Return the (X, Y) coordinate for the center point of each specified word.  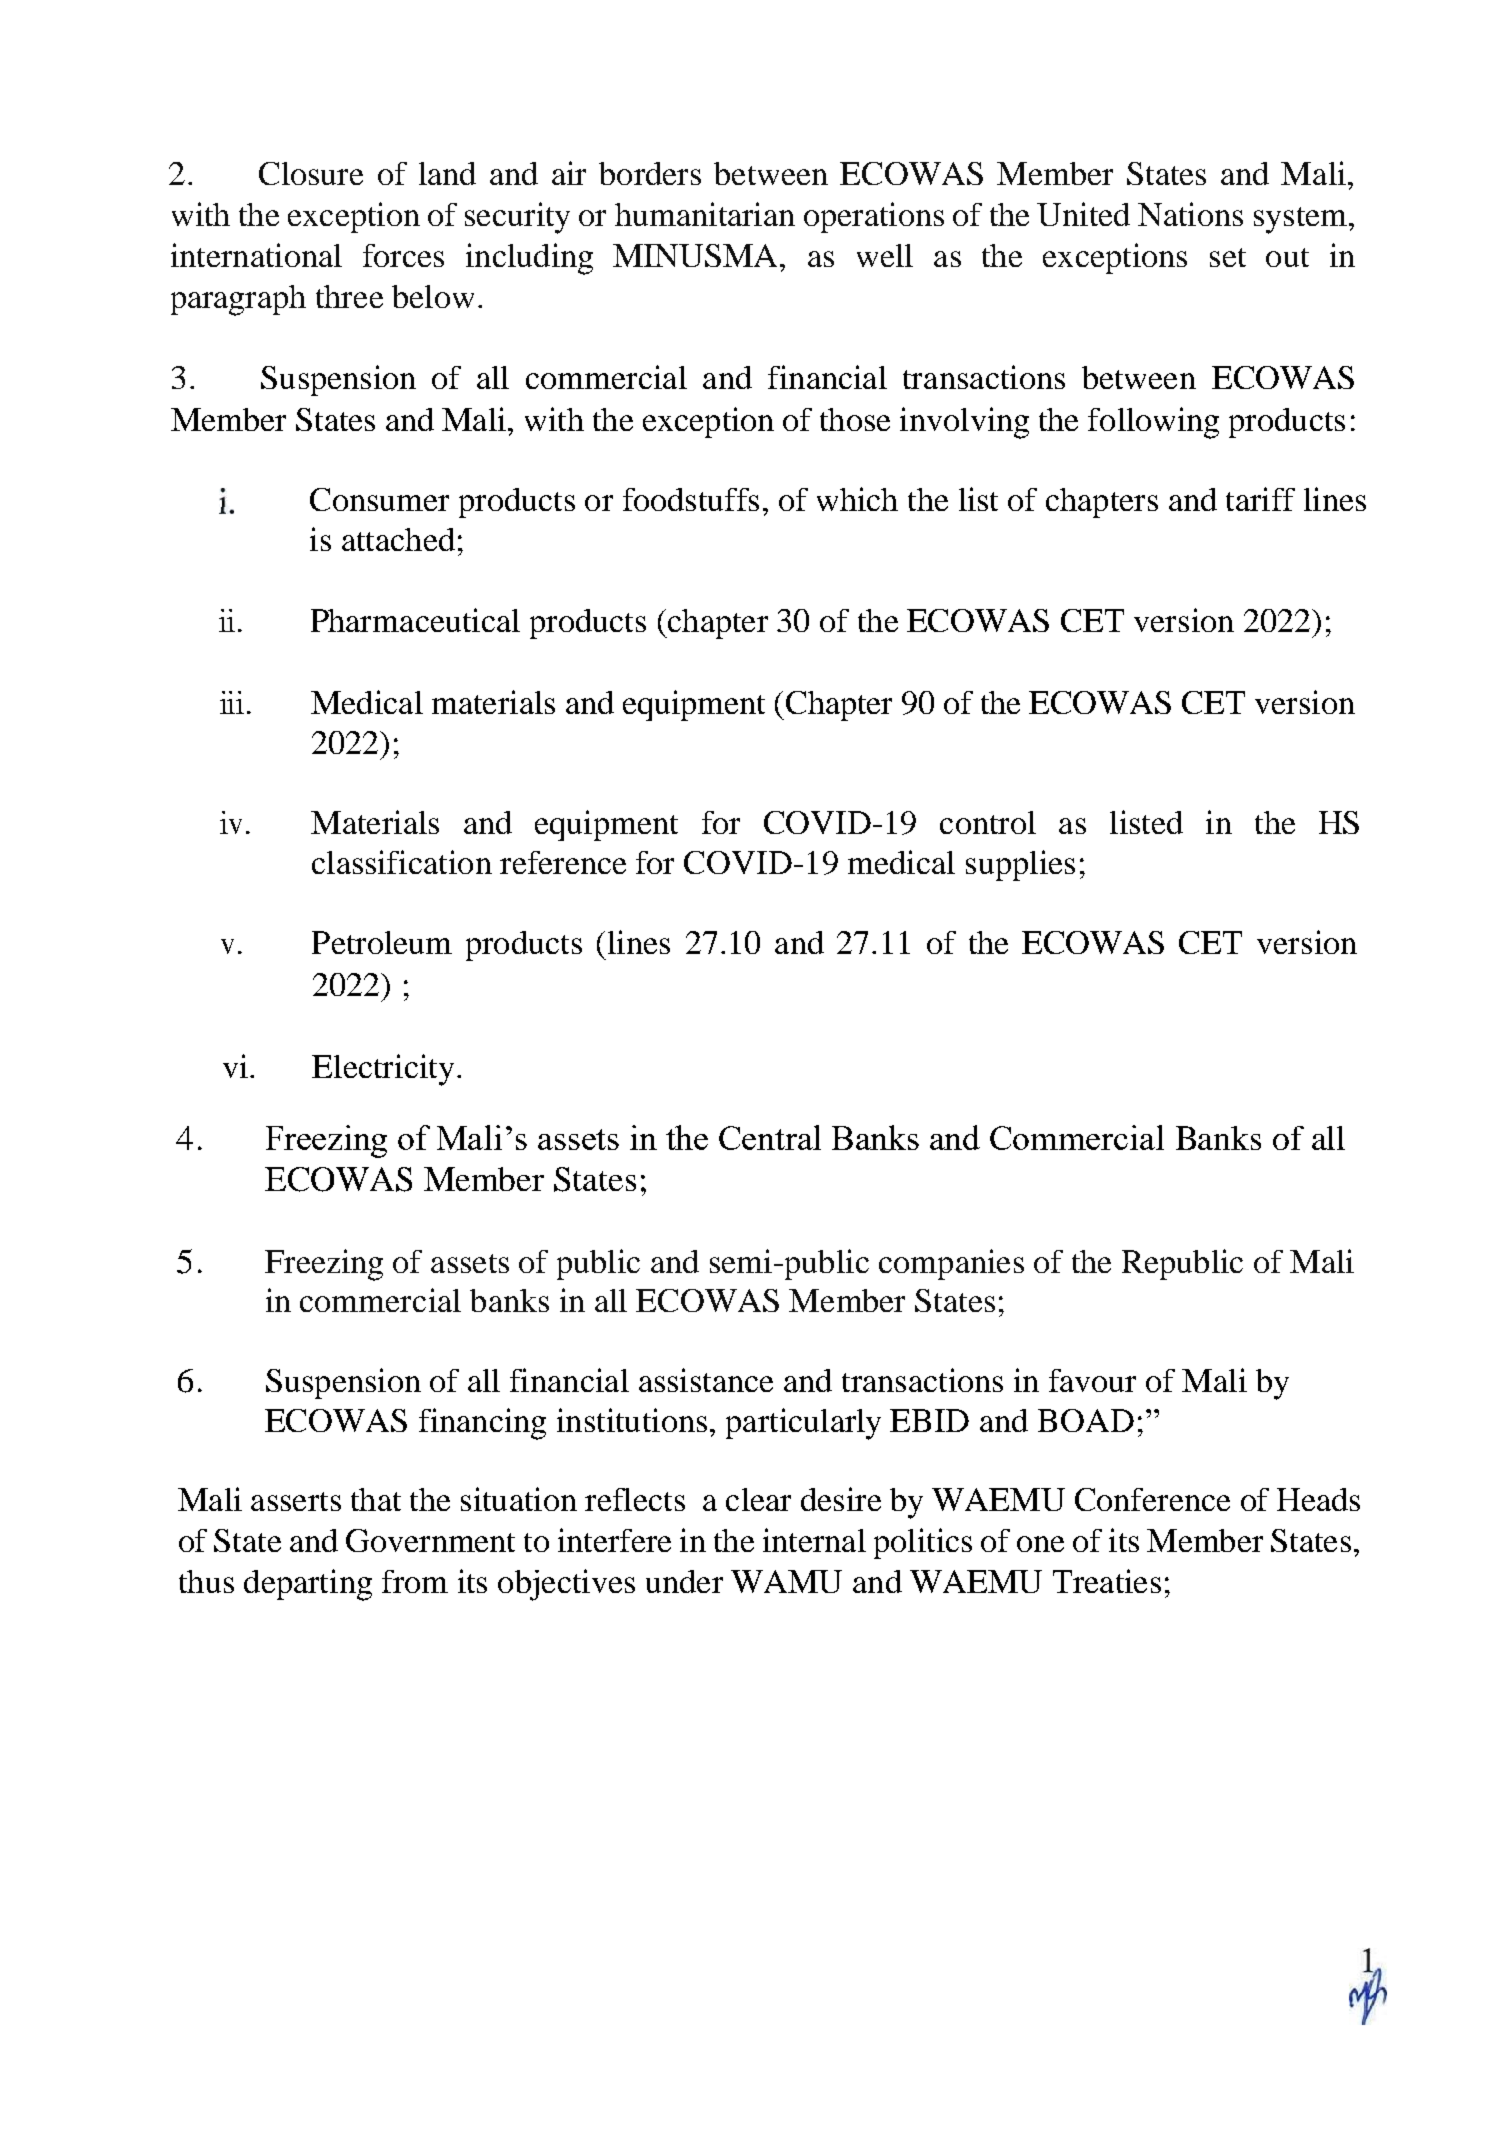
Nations (1190, 214)
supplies (1020, 865)
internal (814, 1540)
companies (951, 1264)
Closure (311, 173)
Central (770, 1137)
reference (563, 862)
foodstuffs (691, 499)
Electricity (383, 1070)
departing (308, 1585)
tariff (1260, 499)
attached (398, 539)
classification (402, 862)
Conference (1152, 1499)
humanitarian (705, 214)
